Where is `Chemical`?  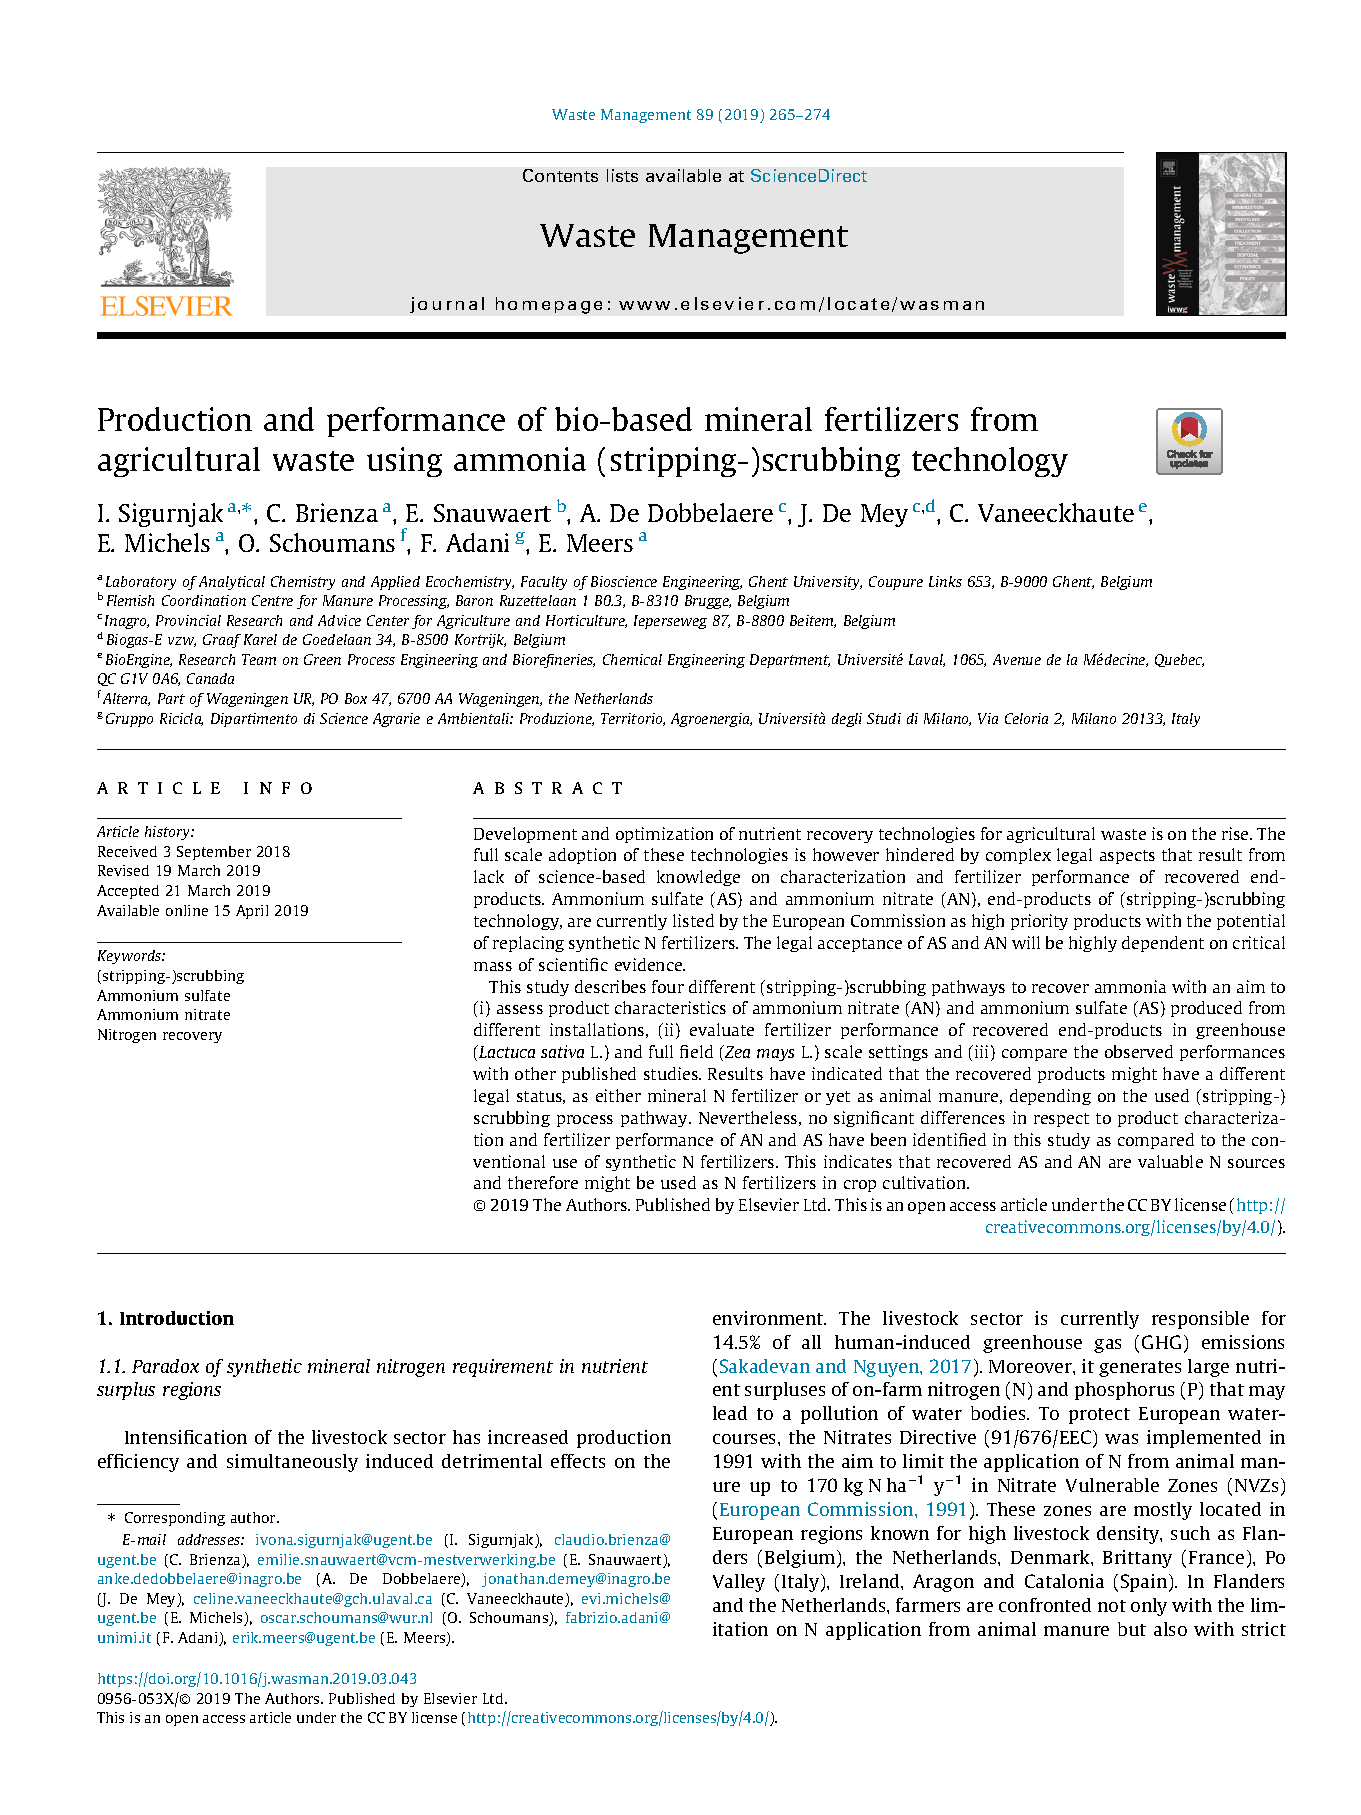 Chemical is located at coordinates (632, 659).
